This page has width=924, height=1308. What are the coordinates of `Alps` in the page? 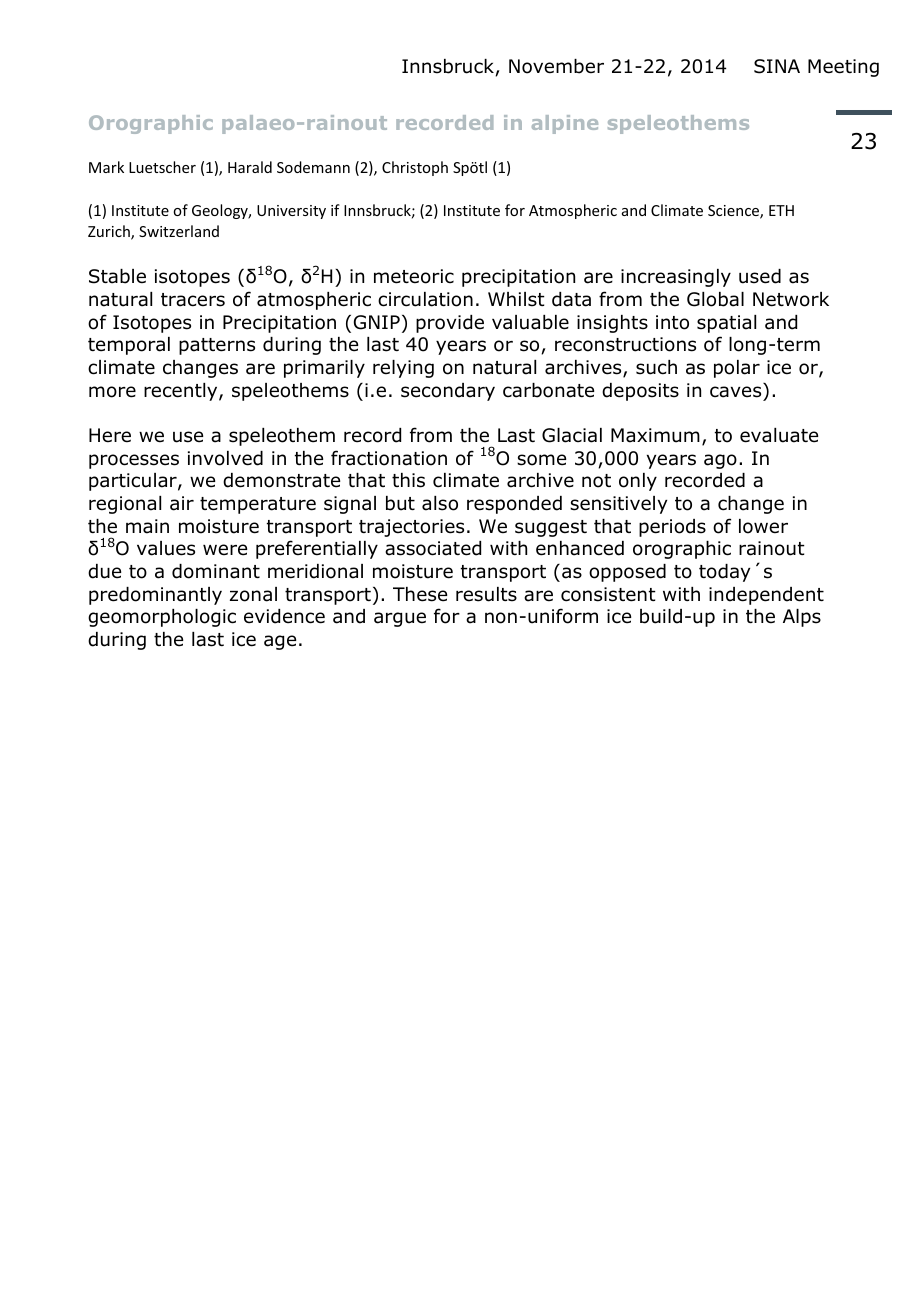 It's located at (802, 618).
